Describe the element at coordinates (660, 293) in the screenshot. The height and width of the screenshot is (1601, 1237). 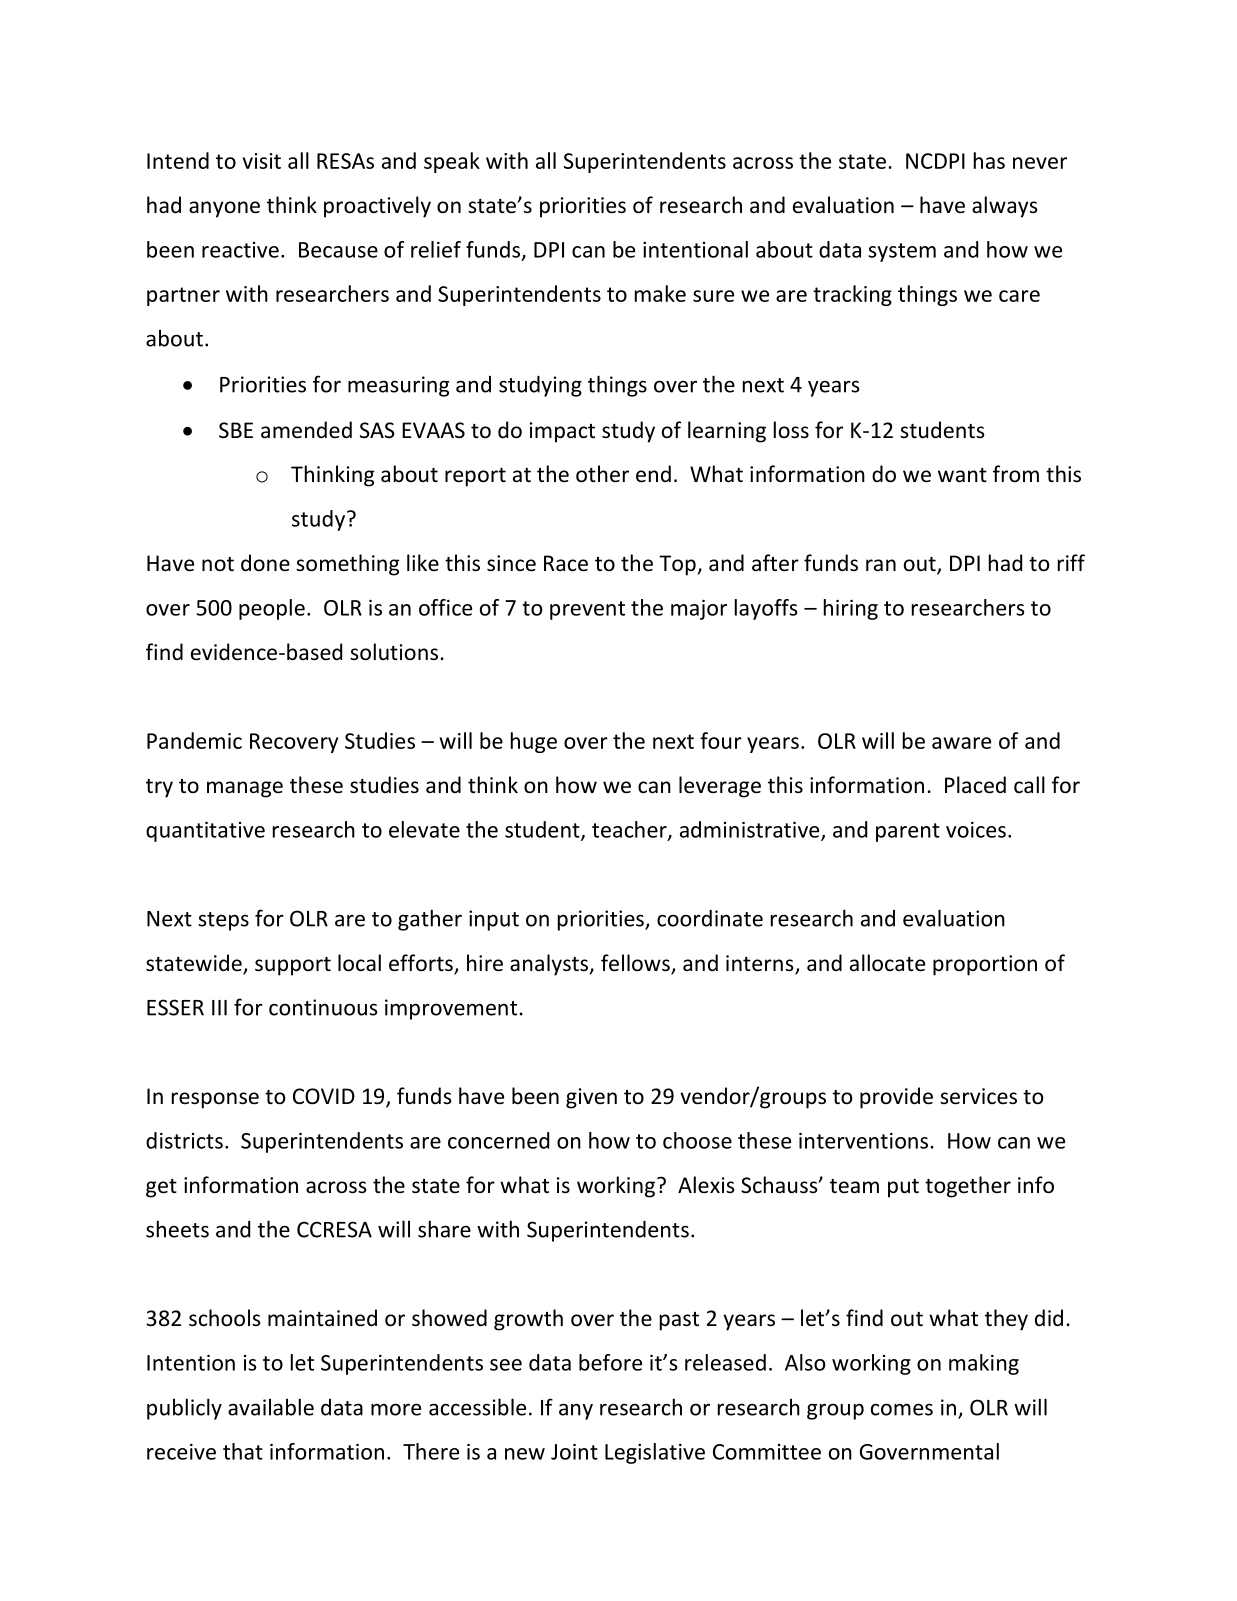
I see `make` at that location.
